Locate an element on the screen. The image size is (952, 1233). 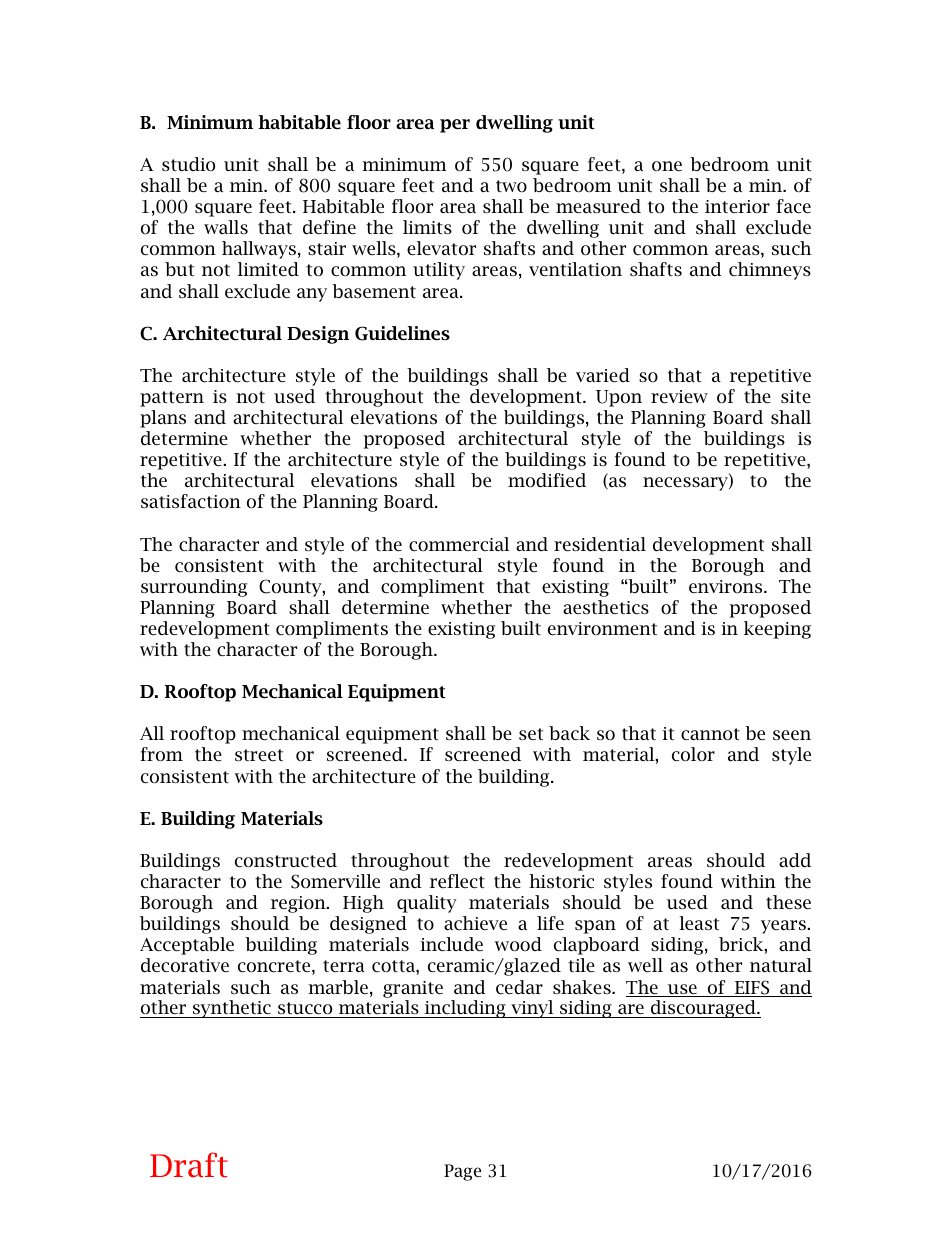
surrounding is located at coordinates (194, 588).
